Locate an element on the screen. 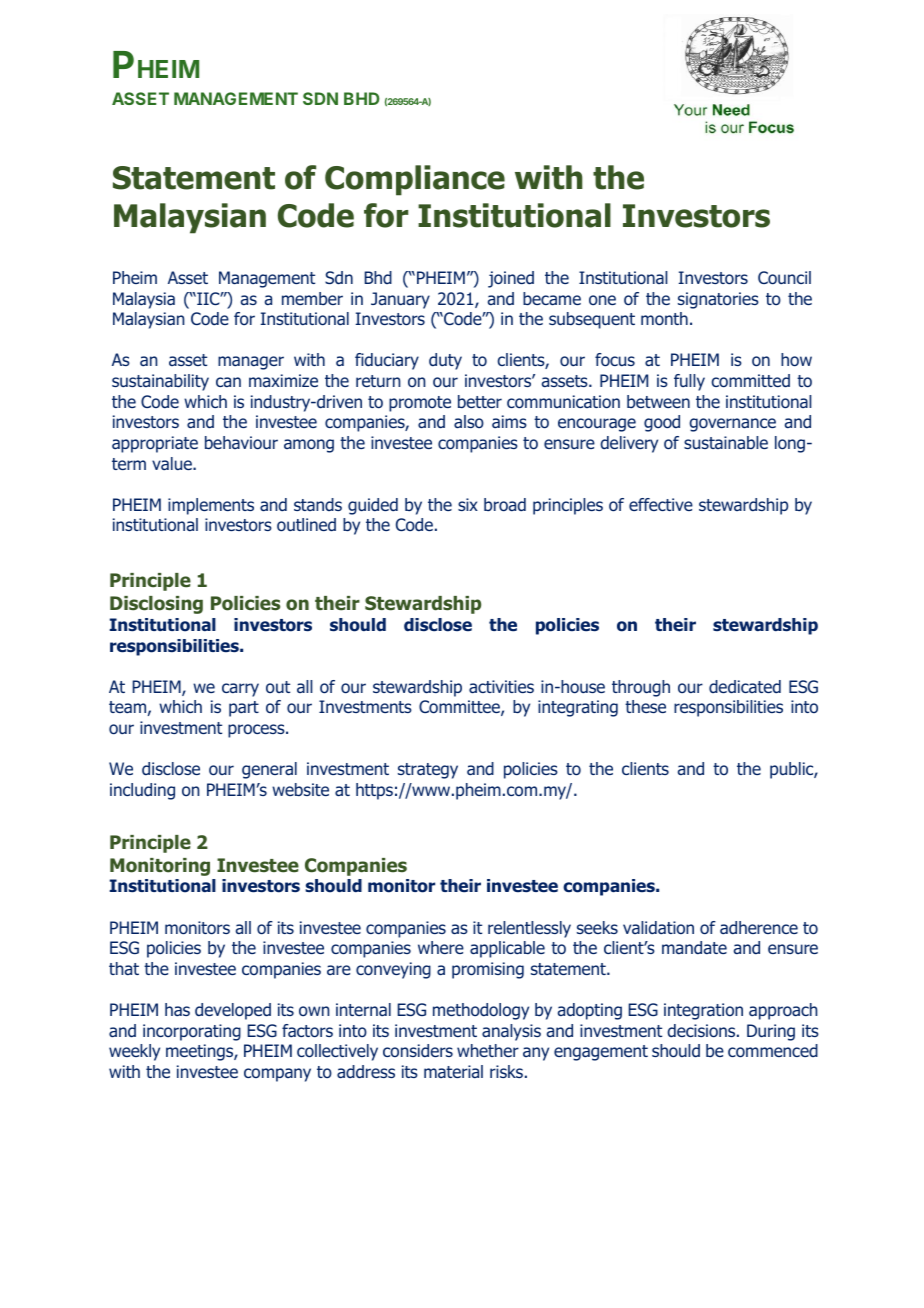 The height and width of the screenshot is (1308, 924). member is located at coordinates (312, 298).
